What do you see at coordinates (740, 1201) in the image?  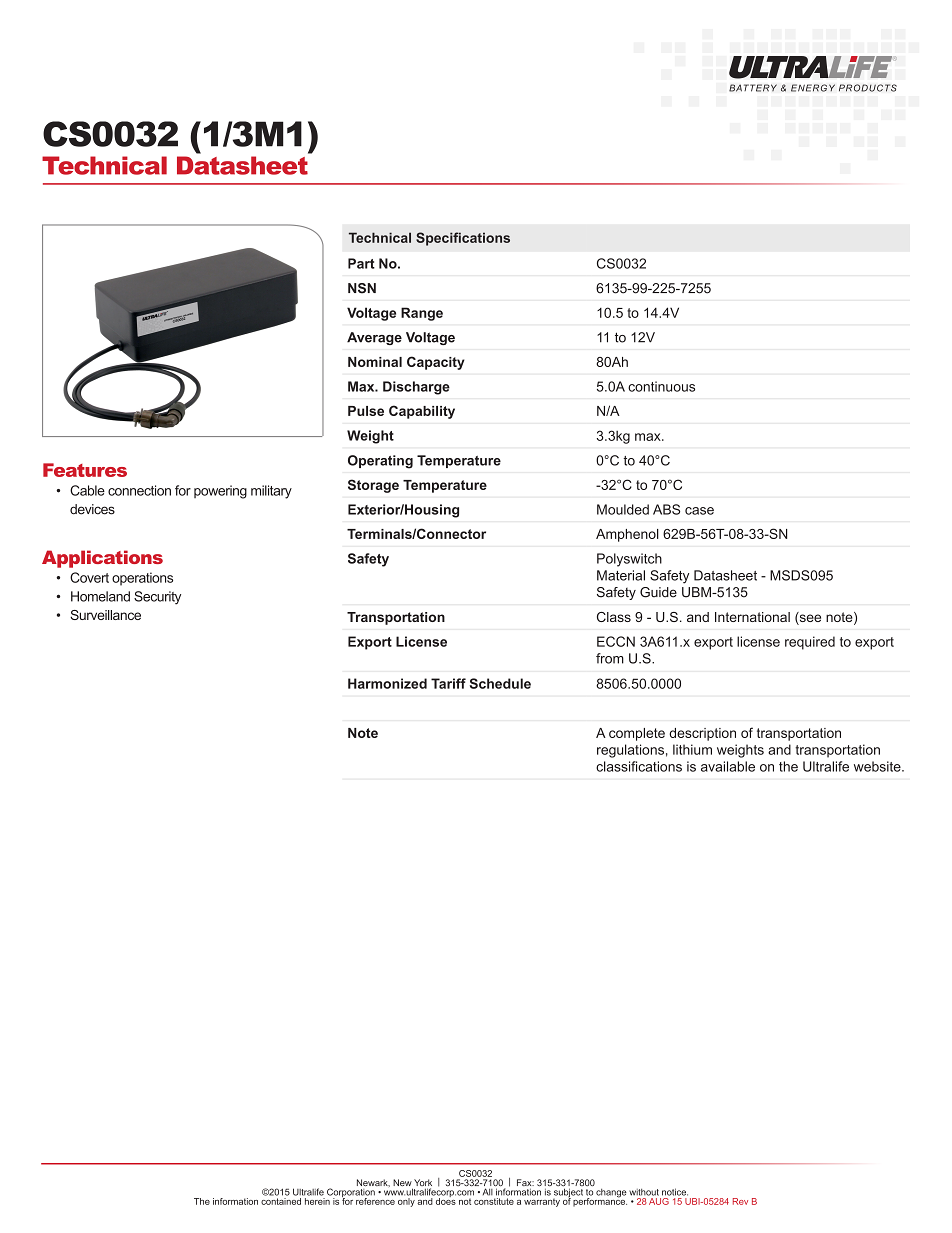 I see `Rev` at bounding box center [740, 1201].
